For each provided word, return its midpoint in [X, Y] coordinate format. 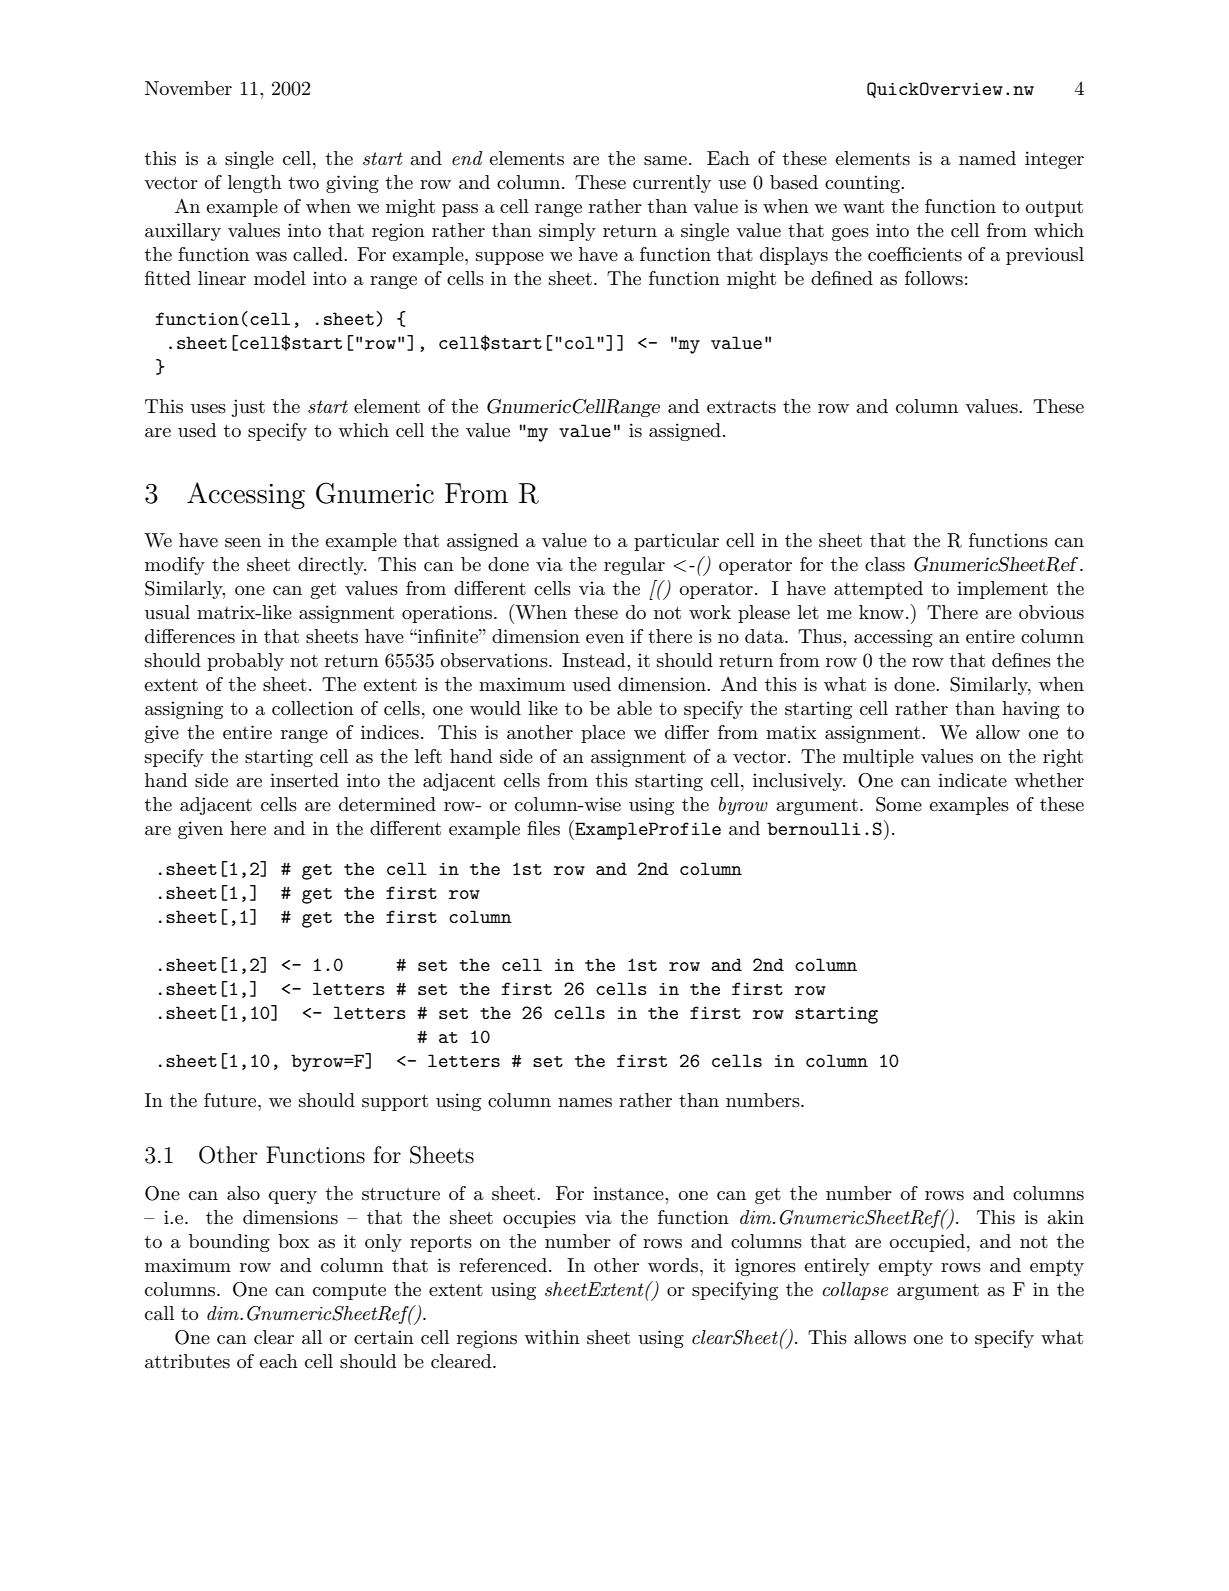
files [543, 828]
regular [634, 566]
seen [243, 543]
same [665, 161]
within [552, 1337]
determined [387, 804]
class [885, 564]
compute [349, 1292]
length [255, 184]
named [987, 158]
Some [899, 804]
